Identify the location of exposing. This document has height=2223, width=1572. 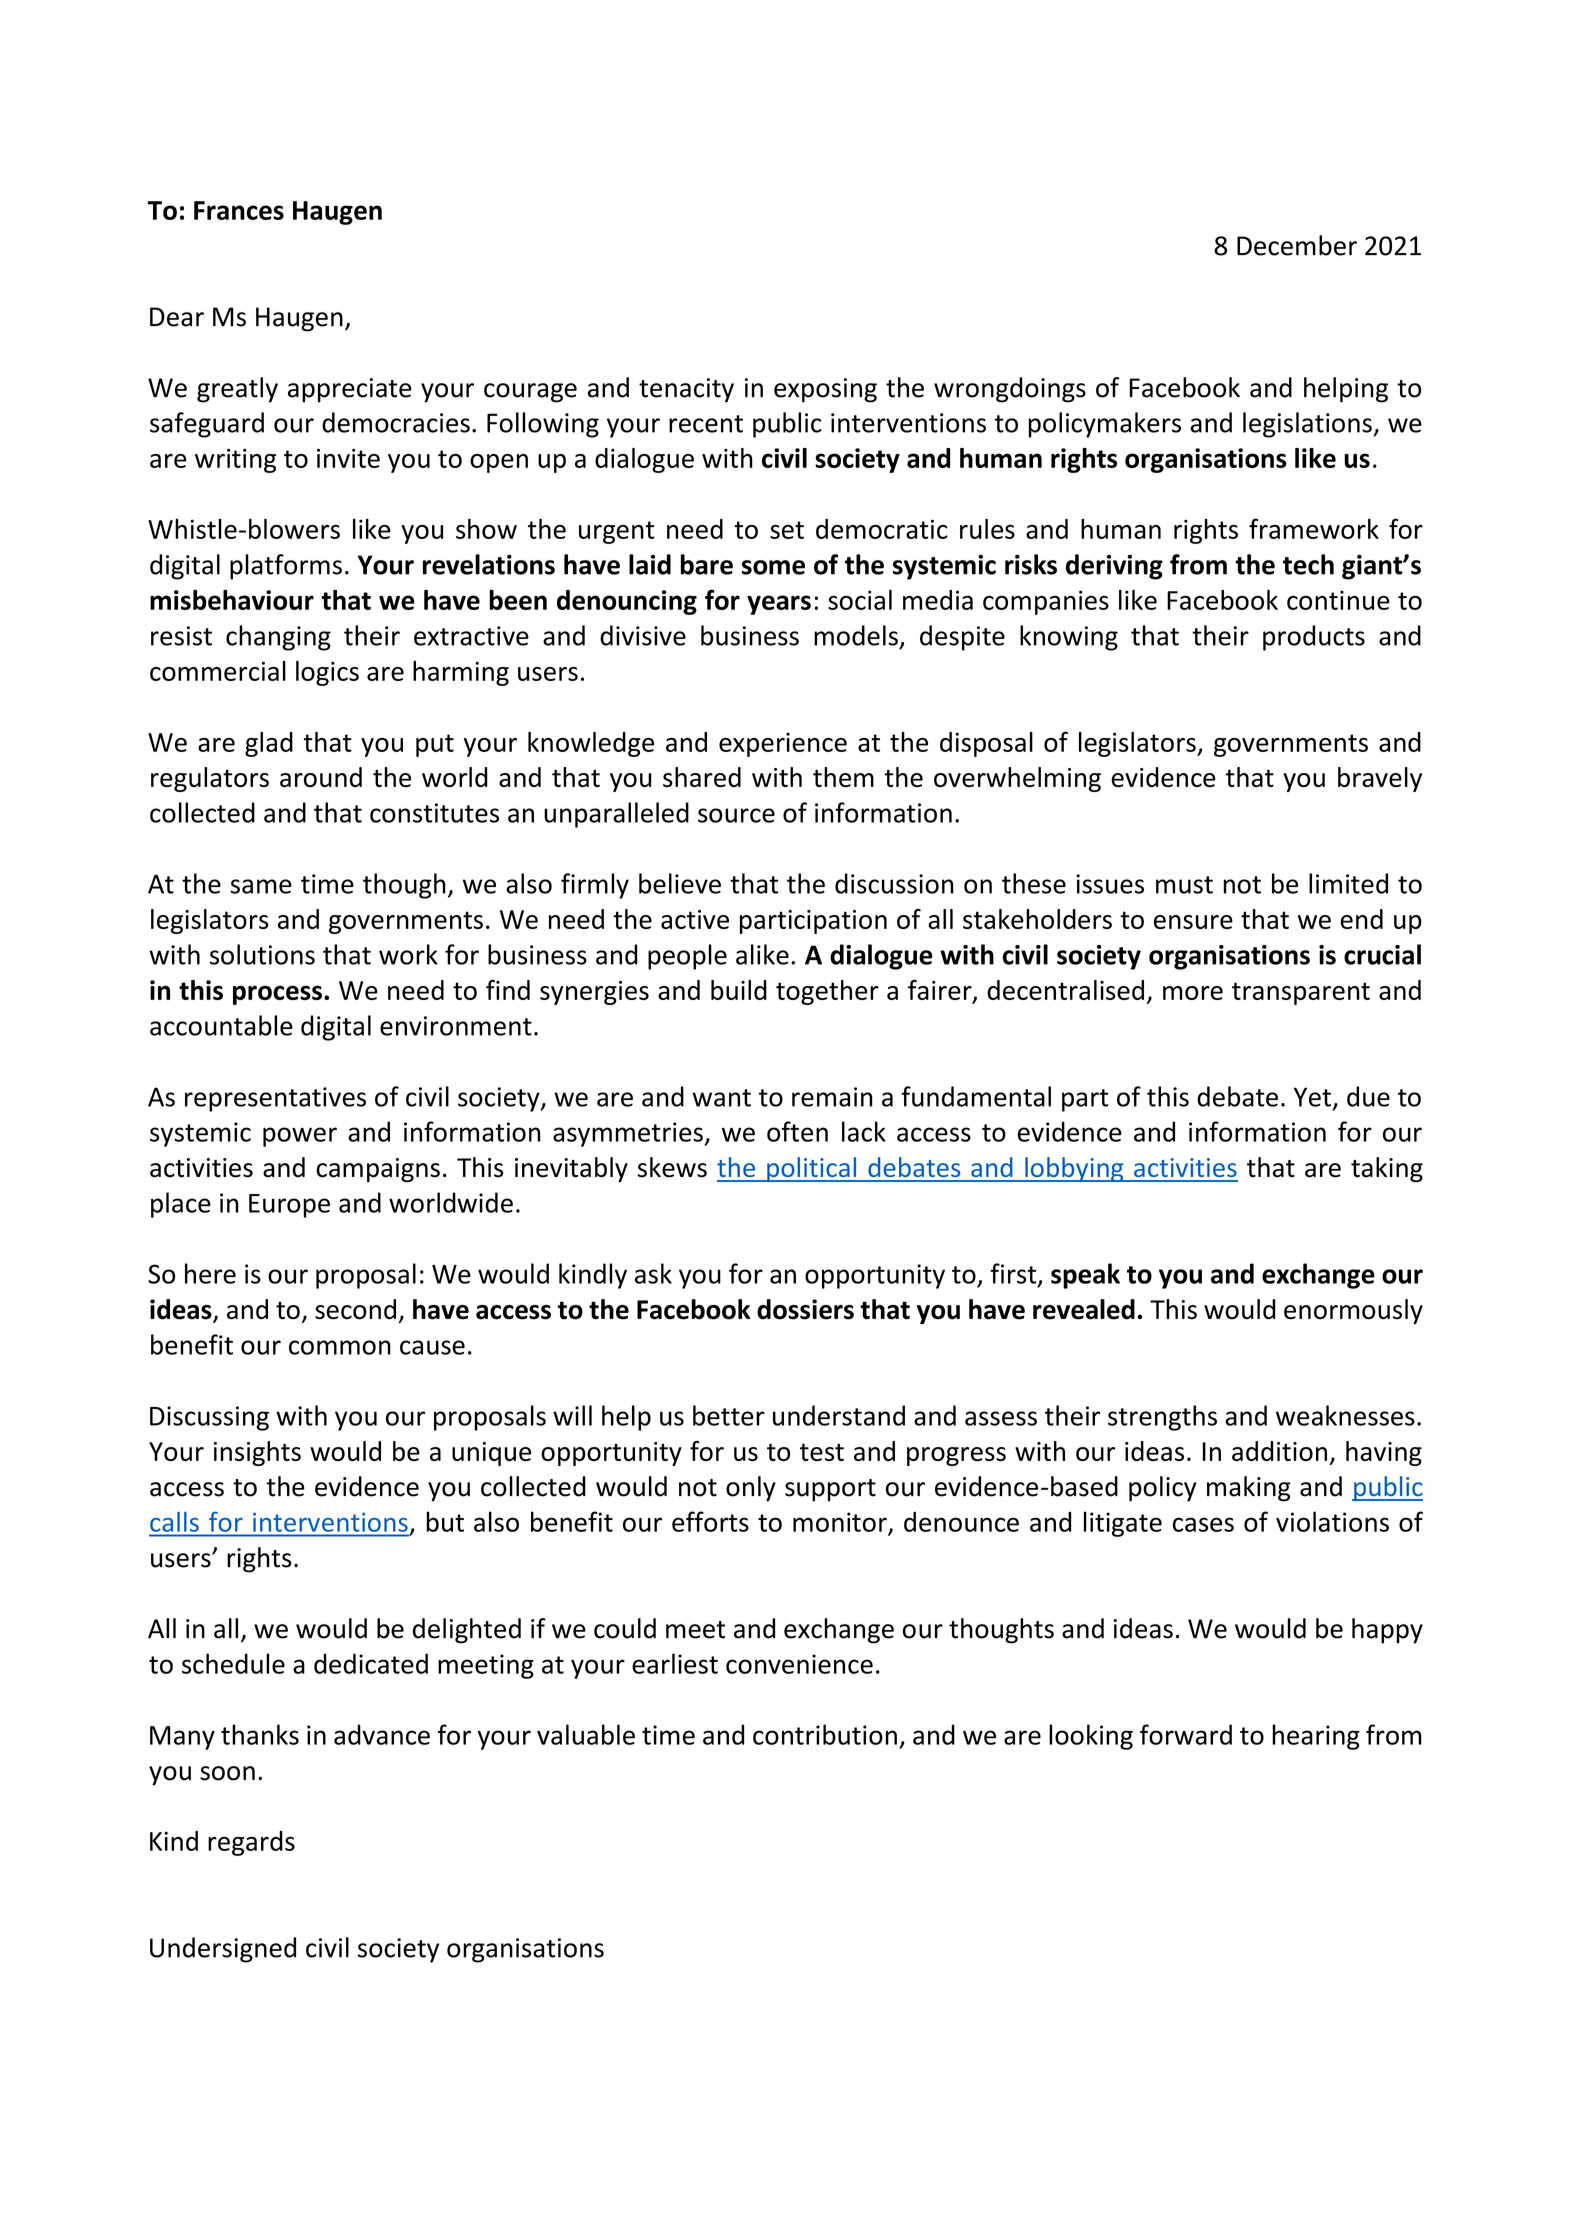
(825, 390).
